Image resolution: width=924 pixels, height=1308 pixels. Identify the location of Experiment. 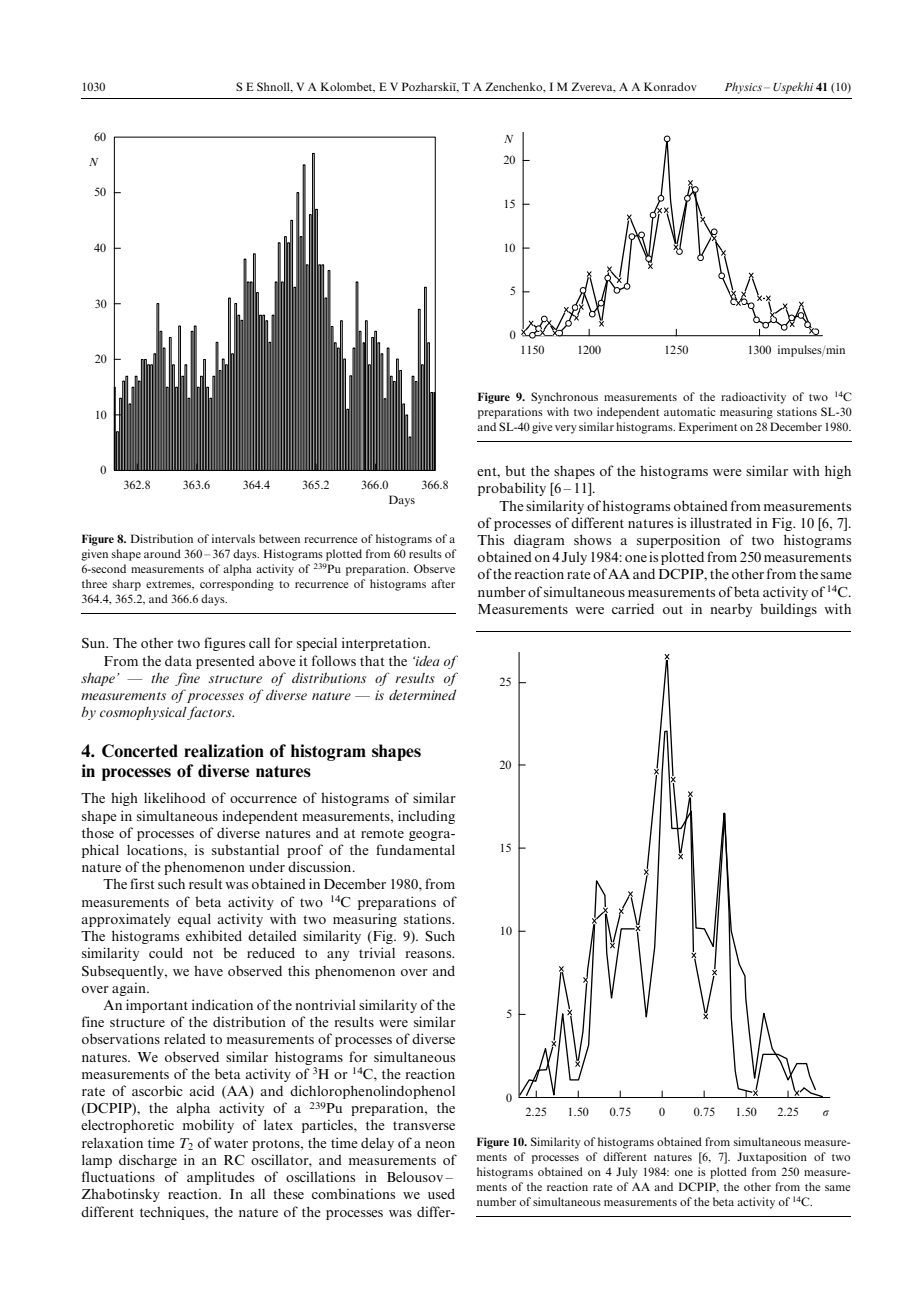
(708, 428).
